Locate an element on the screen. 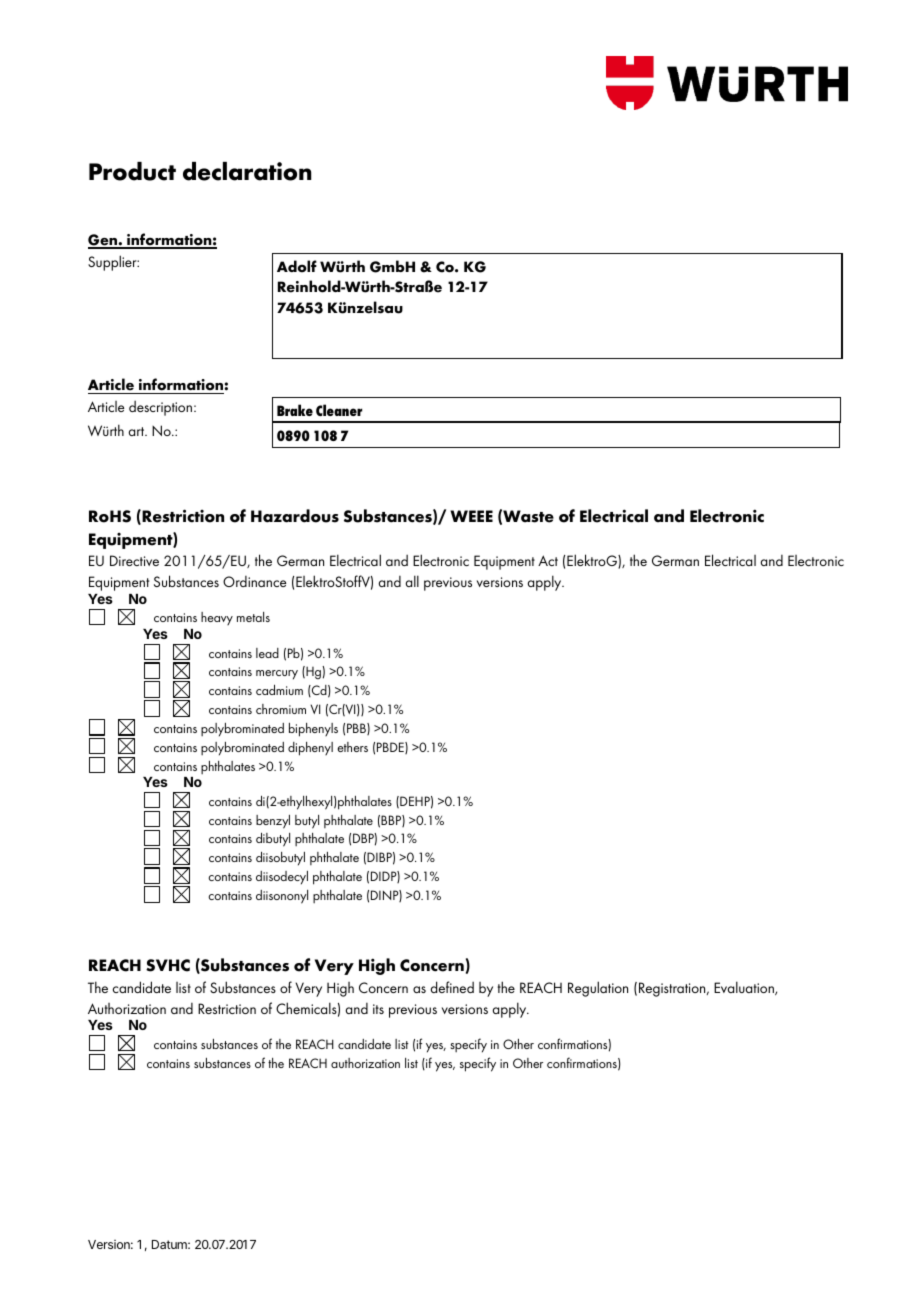 This screenshot has width=924, height=1308. Cleaner is located at coordinates (339, 410).
